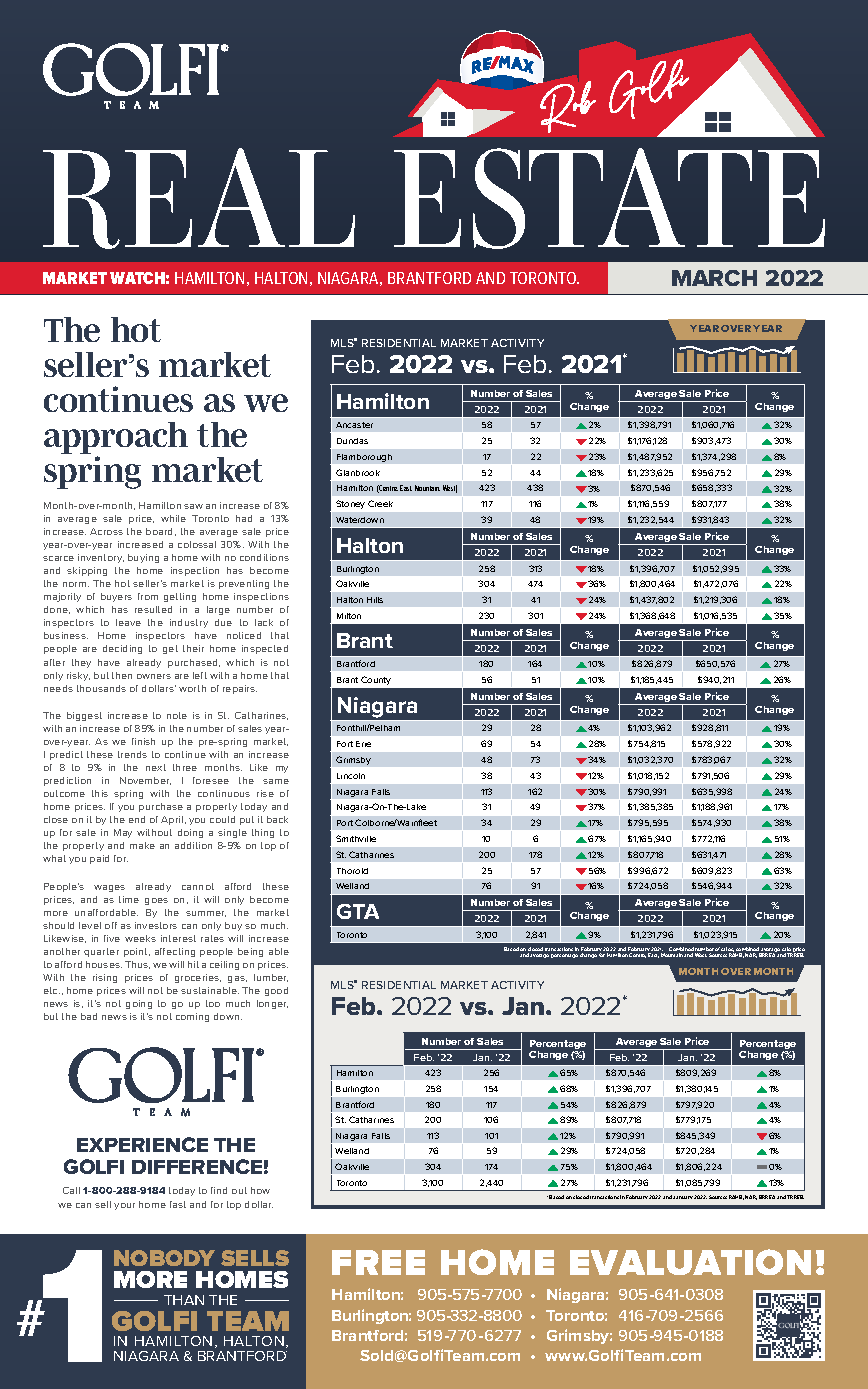  What do you see at coordinates (345, 823) in the image?
I see `Port` at bounding box center [345, 823].
